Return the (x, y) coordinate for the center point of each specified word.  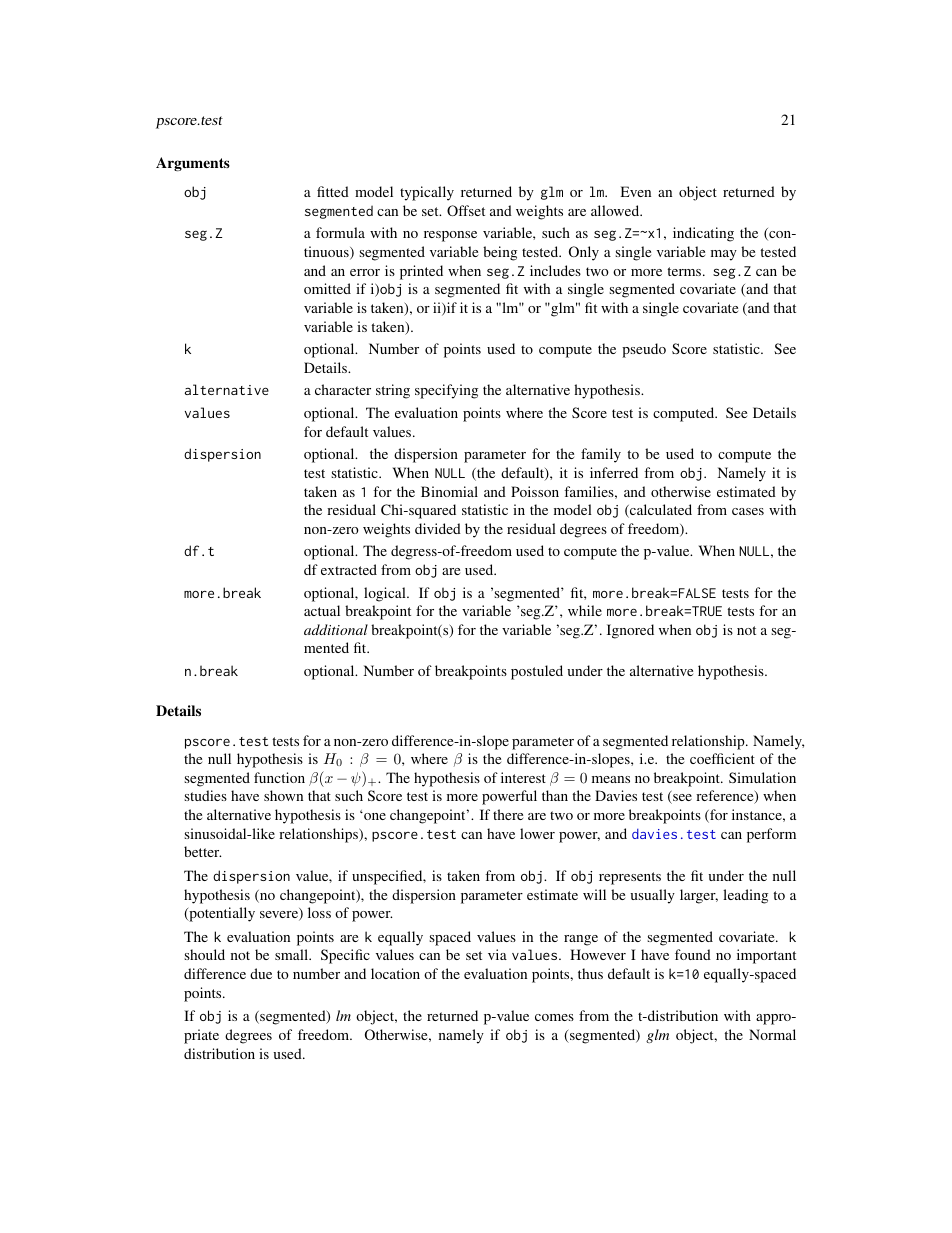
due (261, 973)
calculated (660, 511)
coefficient (722, 758)
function (279, 777)
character (343, 389)
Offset (466, 210)
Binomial (449, 491)
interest (523, 777)
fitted (333, 191)
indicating (703, 234)
